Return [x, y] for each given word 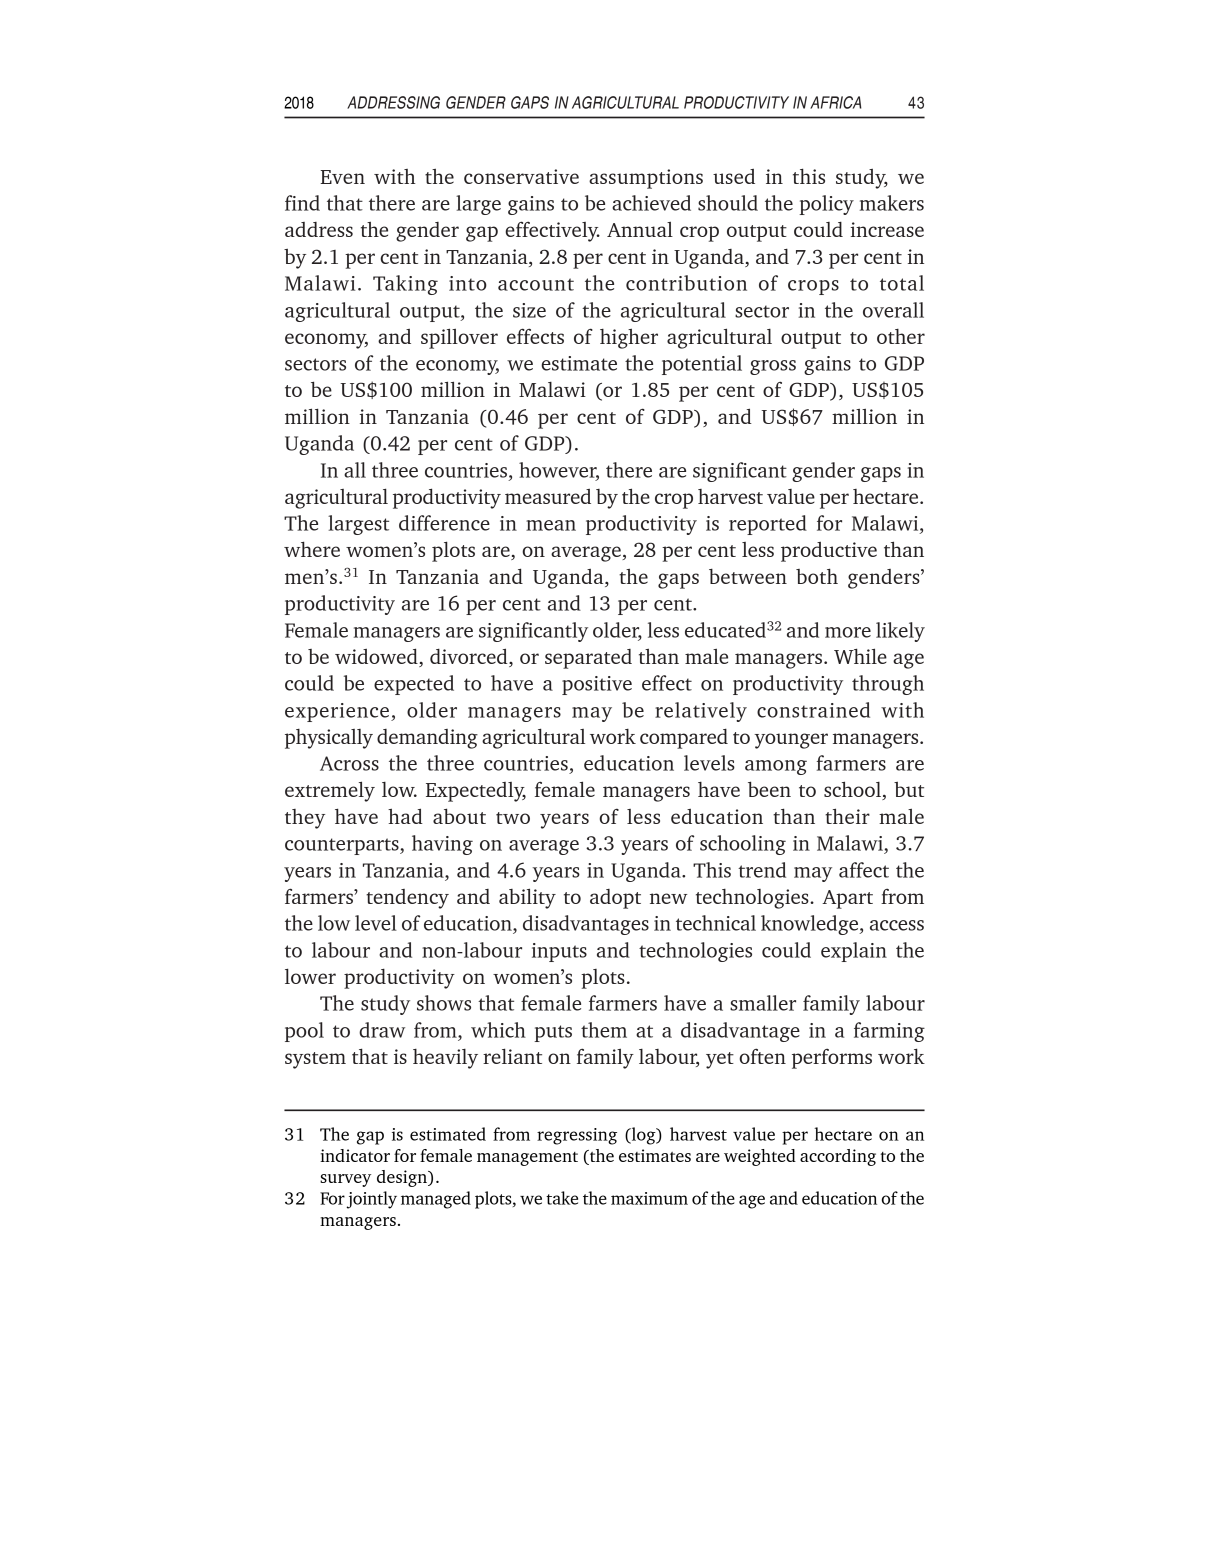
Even [342, 177]
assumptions [646, 179]
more [848, 632]
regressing [577, 1136]
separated [588, 659]
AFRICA [836, 102]
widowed [377, 657]
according [838, 1157]
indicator [355, 1155]
